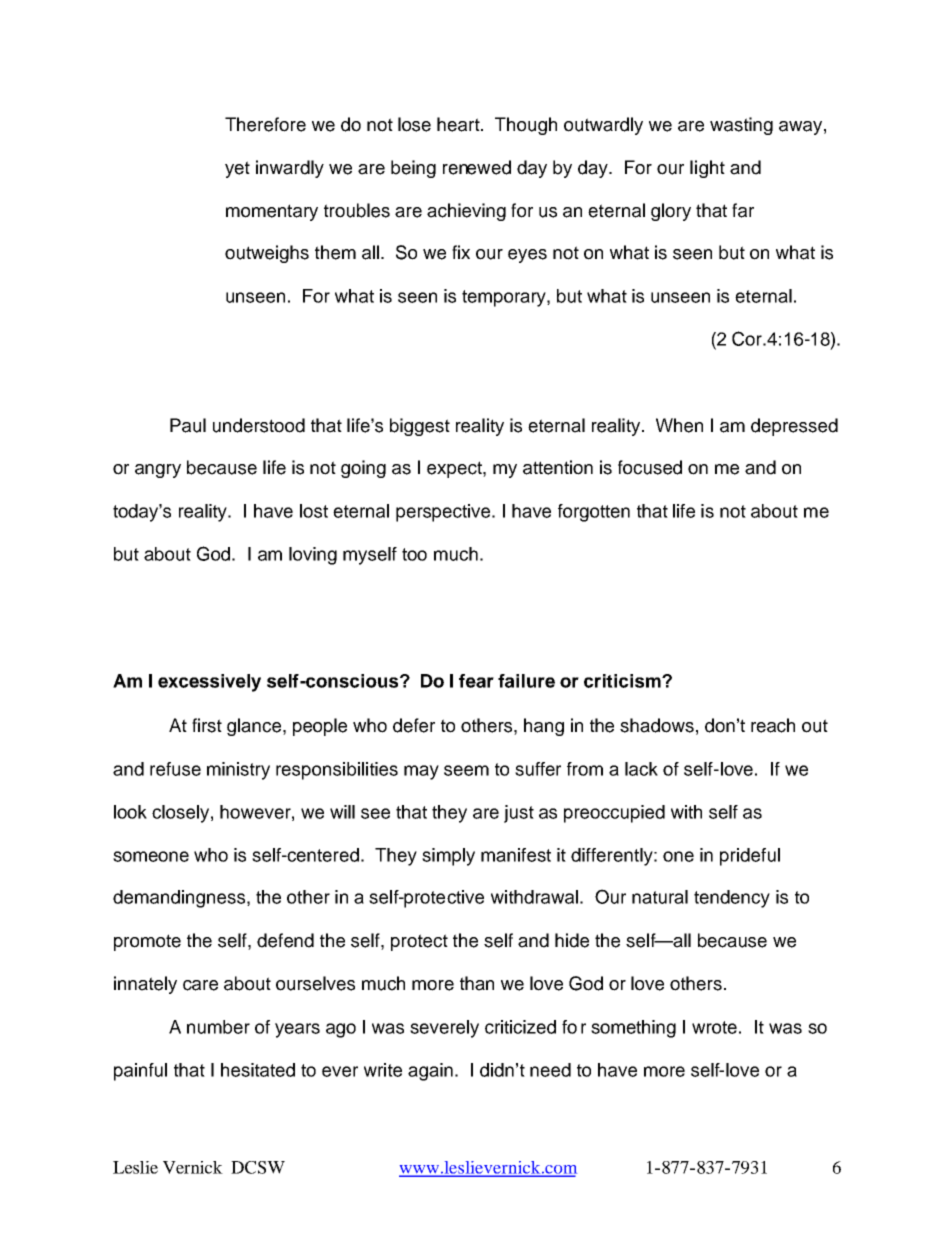  I want to click on number, so click(218, 1027).
